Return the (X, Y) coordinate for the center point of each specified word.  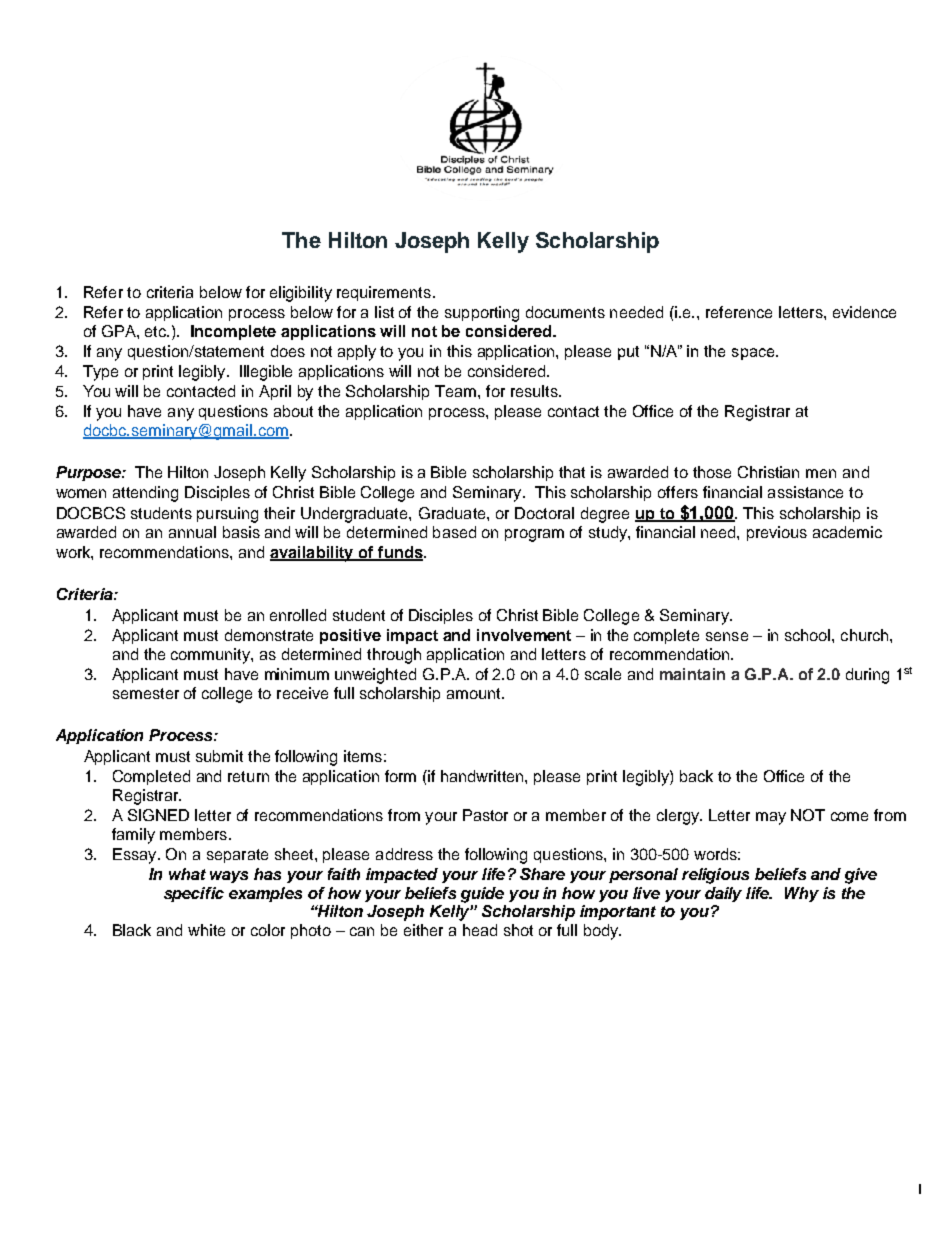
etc (157, 331)
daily (723, 894)
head (480, 930)
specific (194, 894)
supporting (482, 314)
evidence (864, 312)
